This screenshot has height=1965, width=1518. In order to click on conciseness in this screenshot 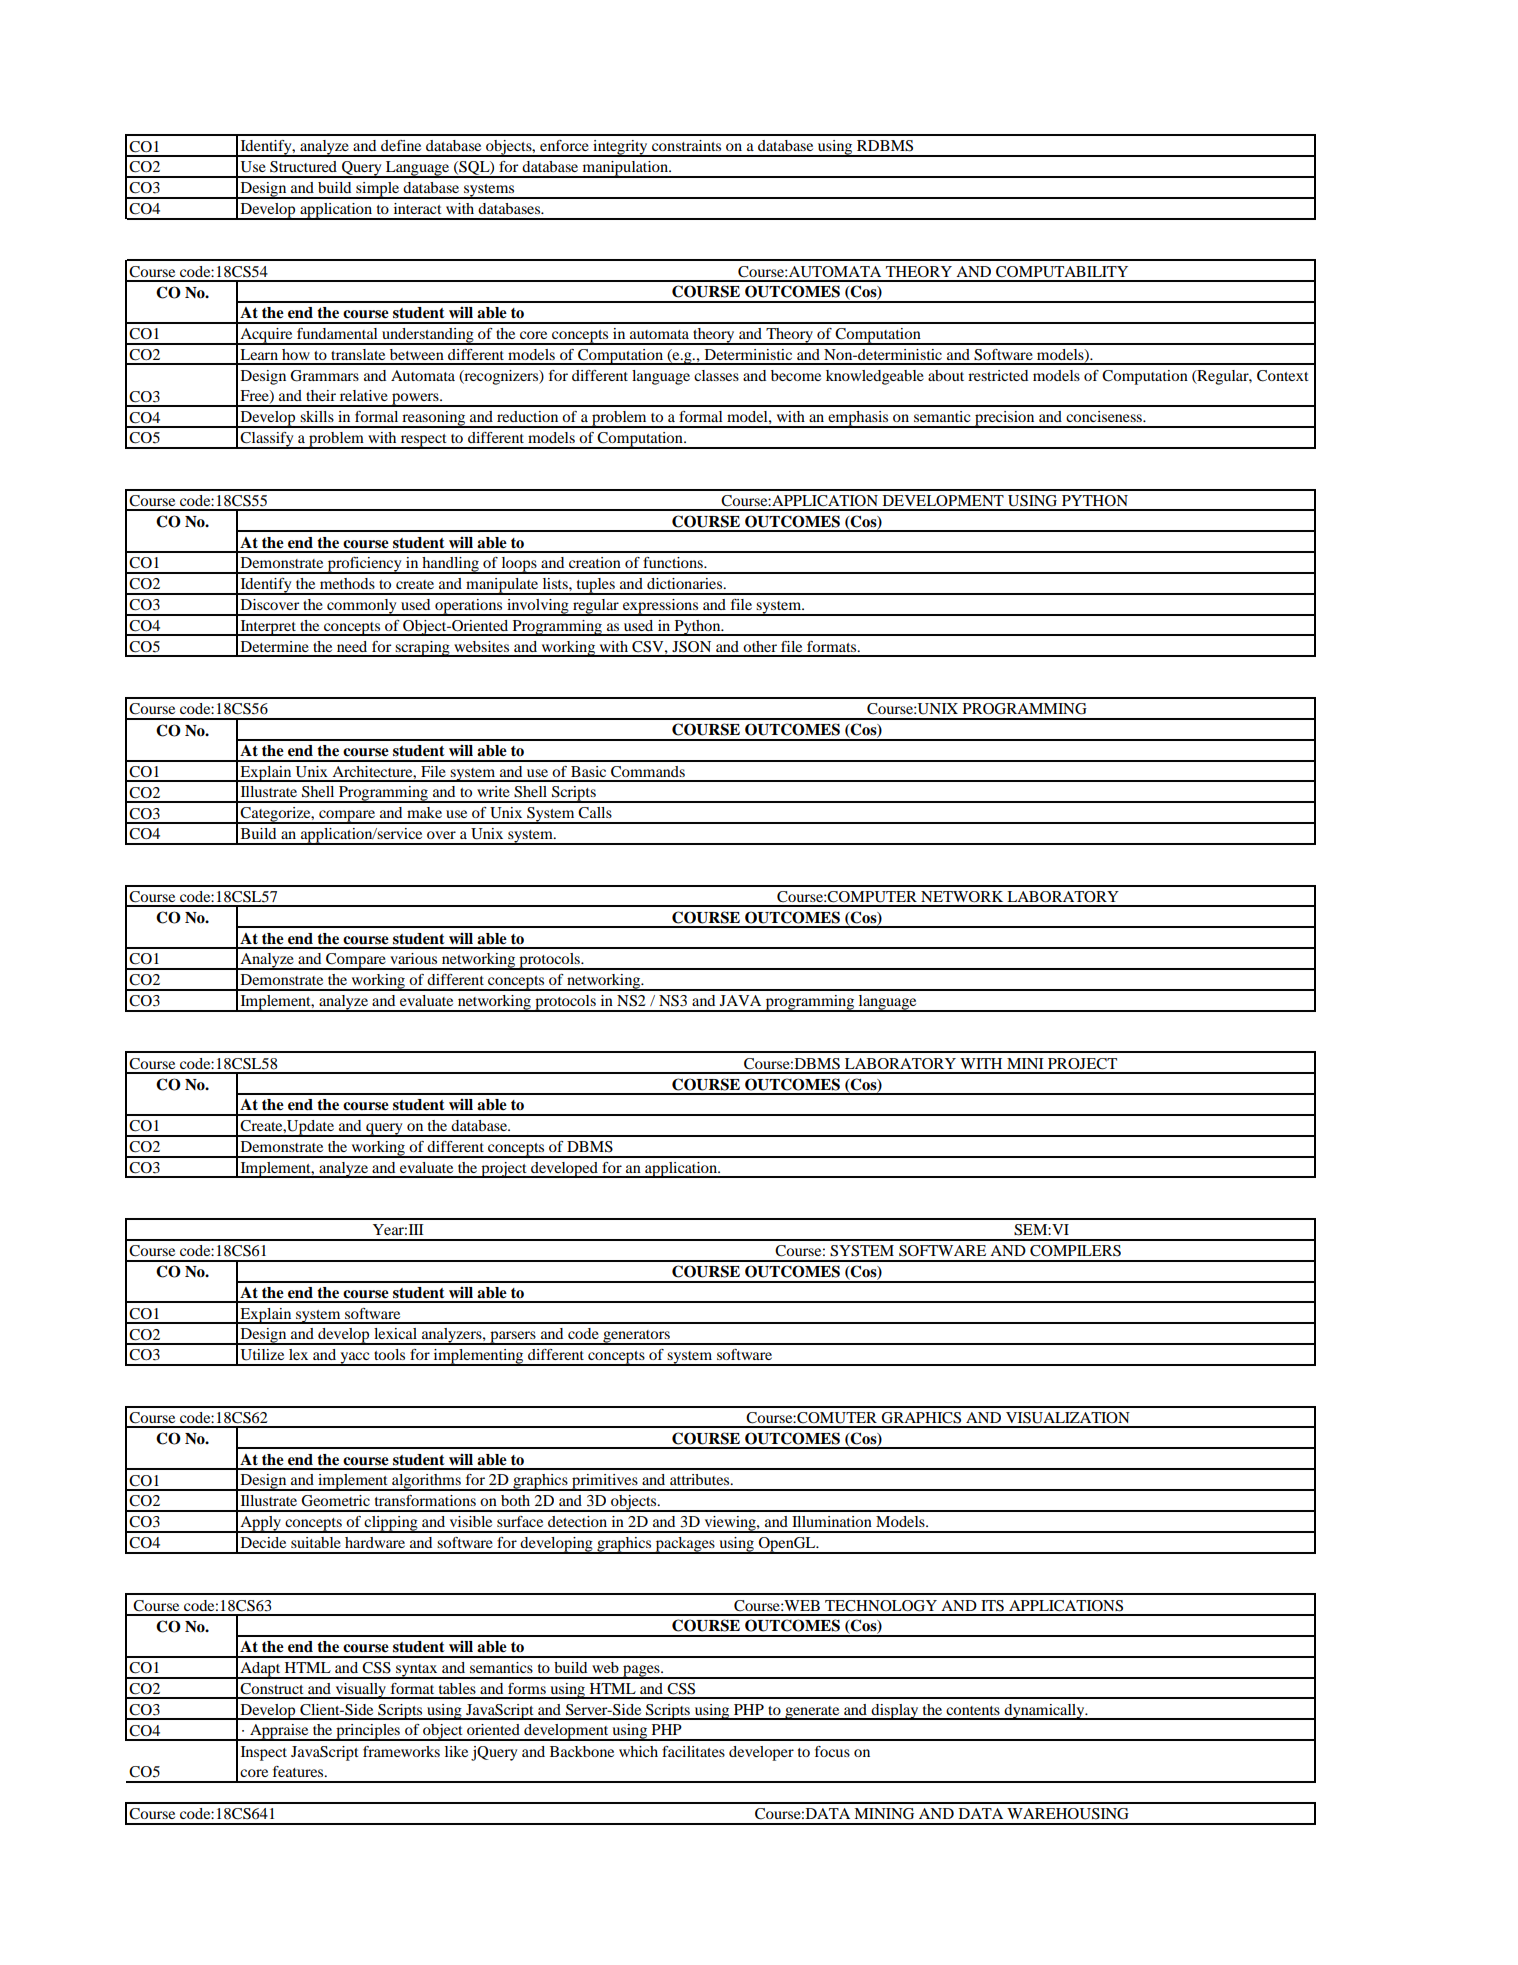, I will do `click(1105, 416)`.
